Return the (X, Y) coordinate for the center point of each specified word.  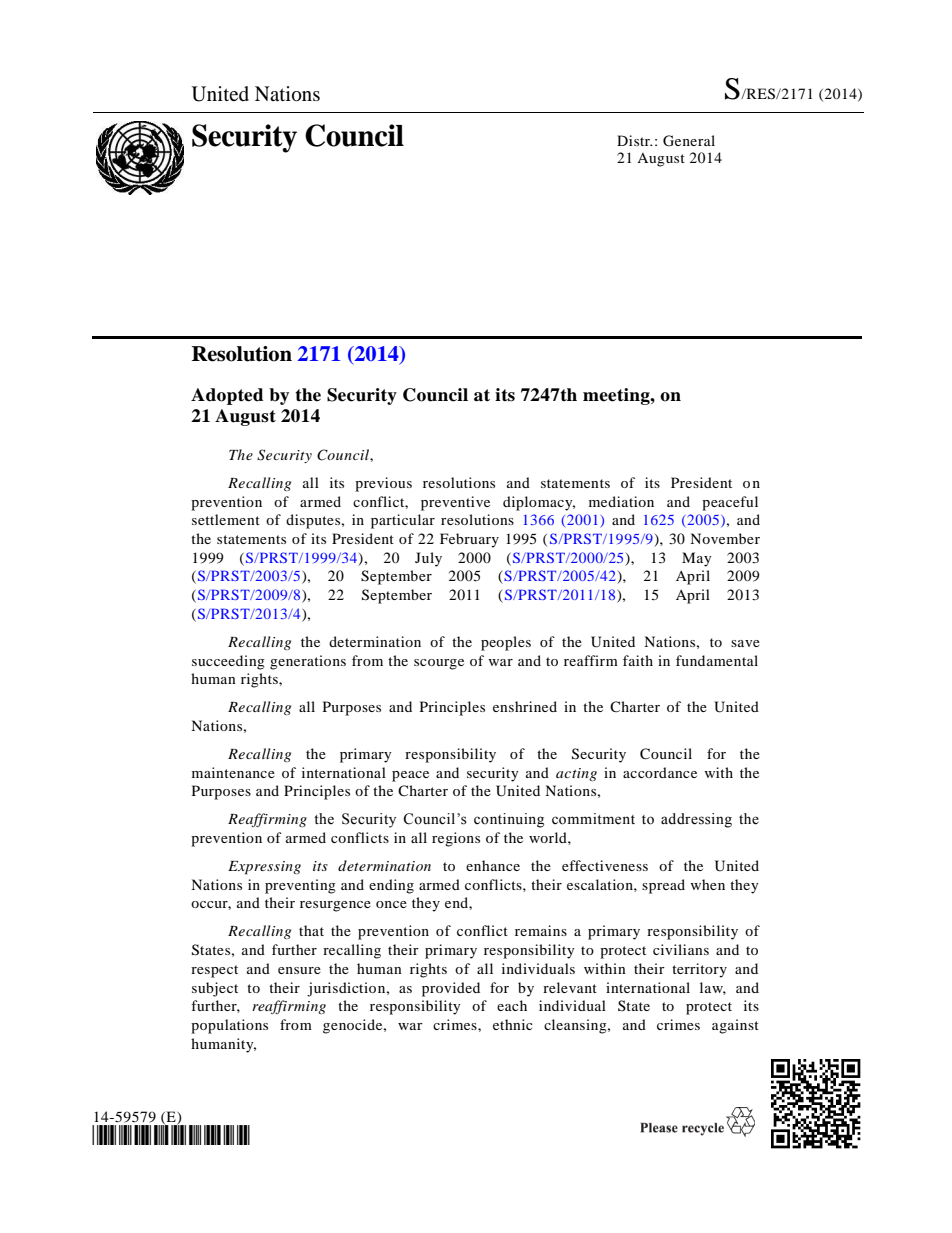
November (725, 538)
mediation (621, 501)
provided (451, 989)
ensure (299, 970)
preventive (455, 503)
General (689, 141)
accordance (660, 772)
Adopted (227, 396)
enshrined (525, 706)
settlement (226, 519)
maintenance (233, 772)
